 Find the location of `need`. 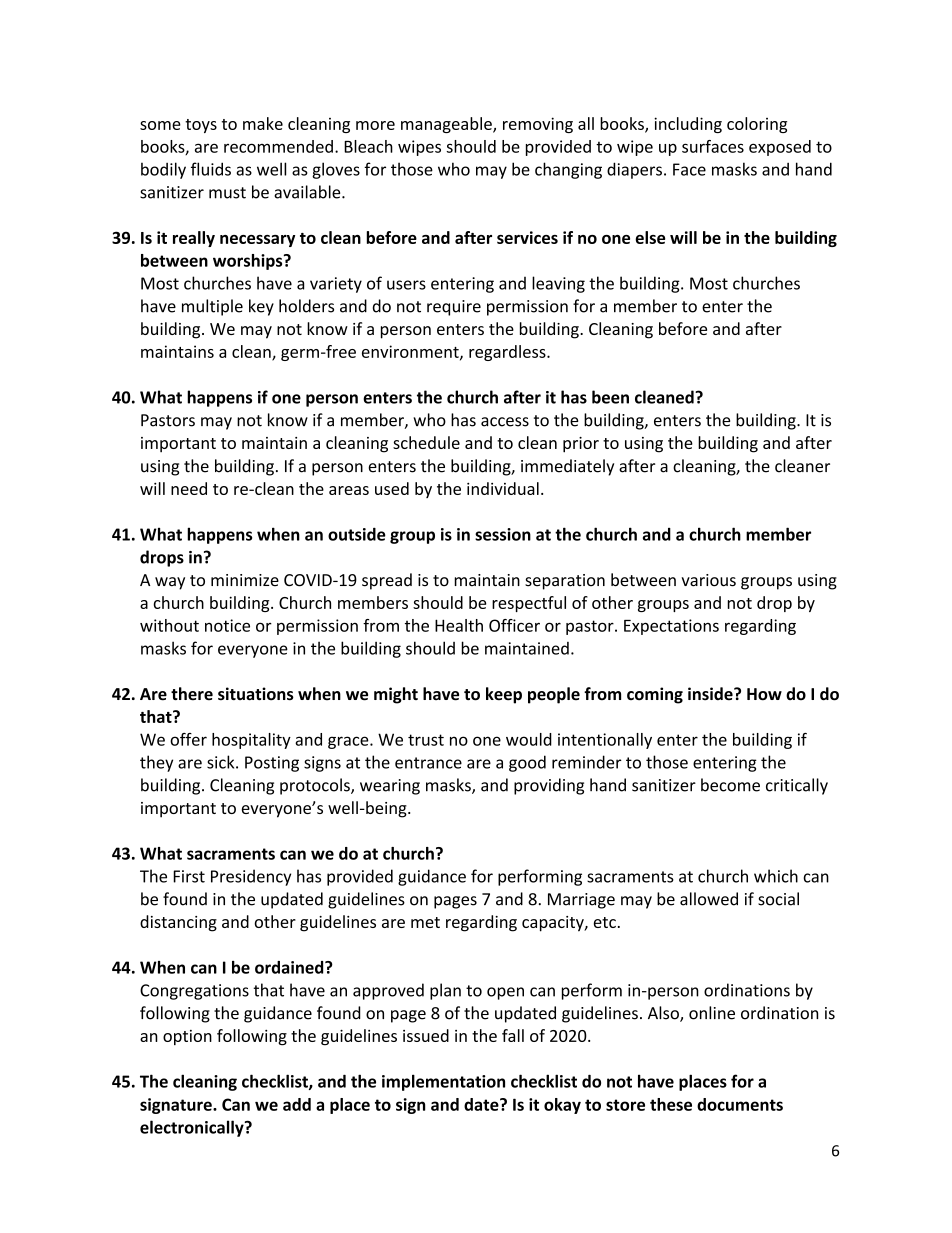

need is located at coordinates (189, 488).
